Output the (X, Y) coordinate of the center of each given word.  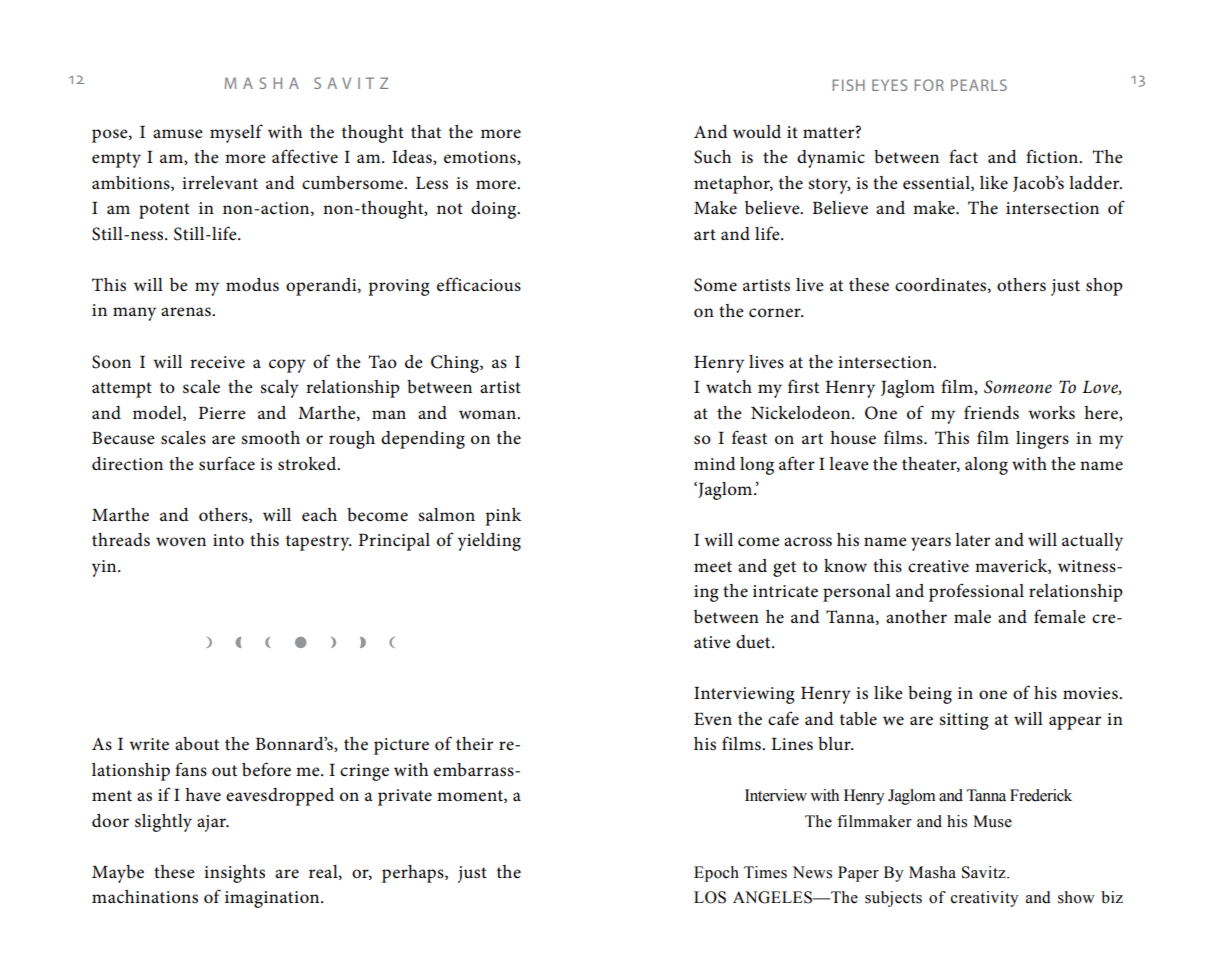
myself (236, 133)
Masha (932, 872)
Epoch (716, 874)
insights (234, 874)
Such (712, 157)
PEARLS (979, 85)
